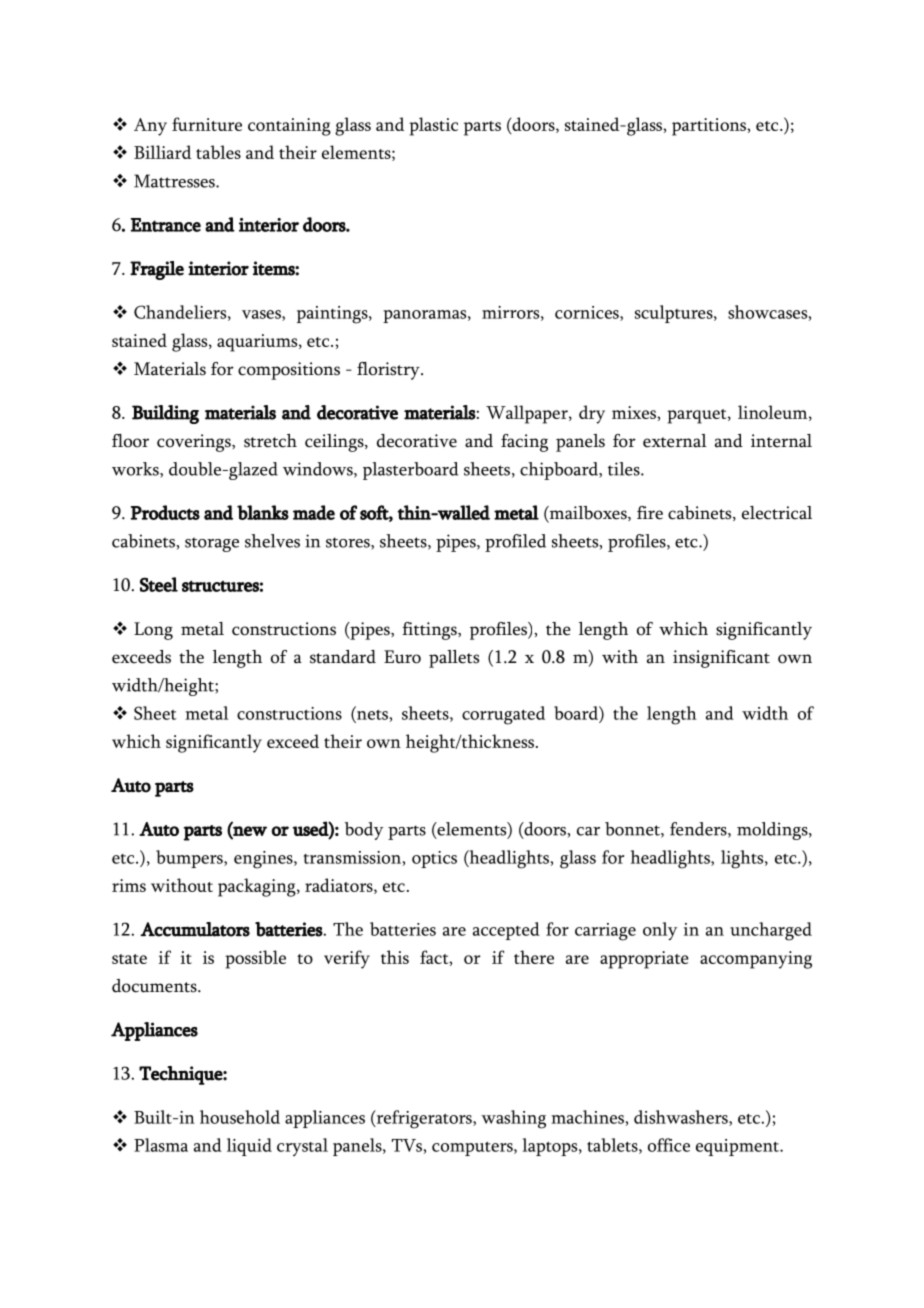  I want to click on parquet, so click(698, 416).
